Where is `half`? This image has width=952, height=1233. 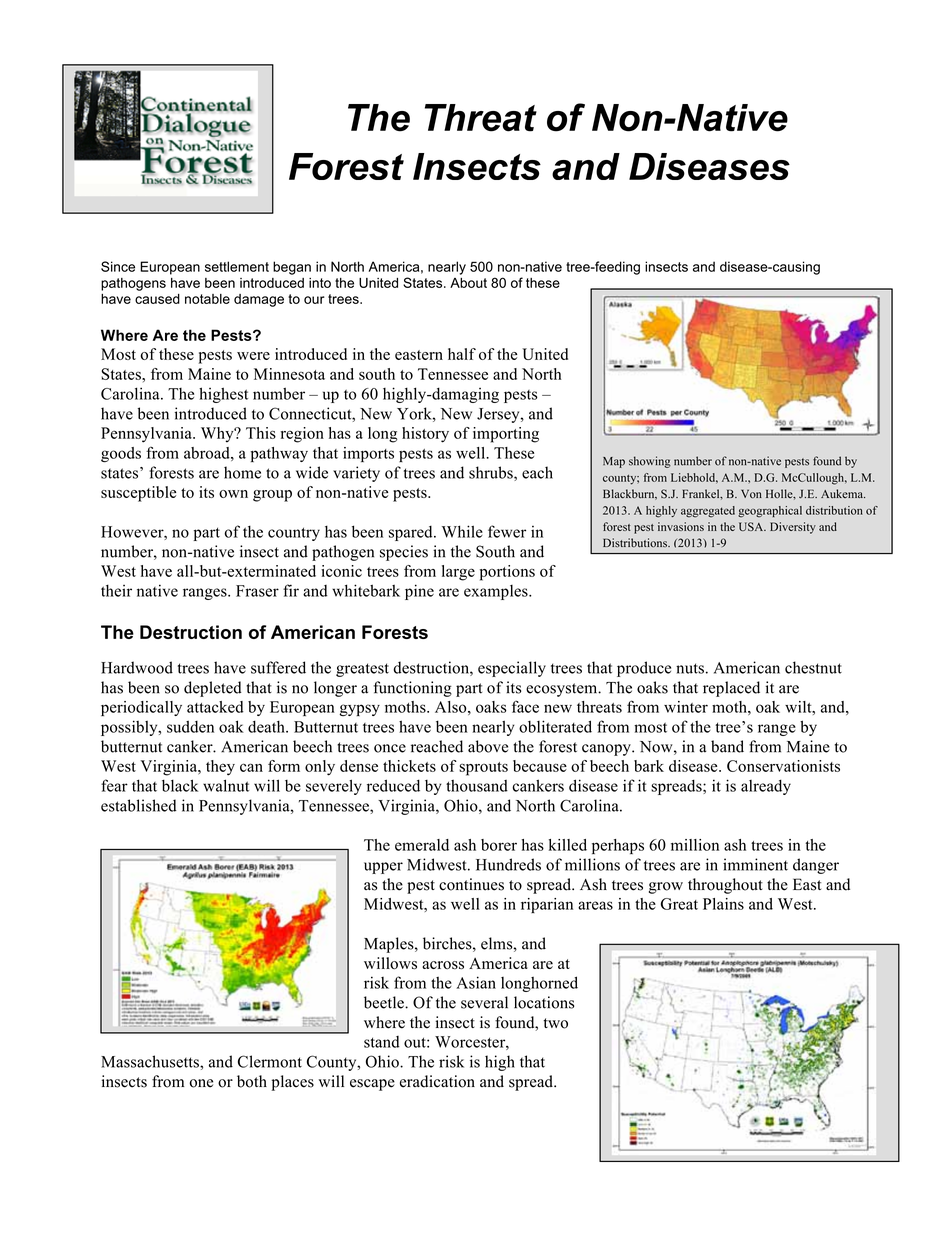
half is located at coordinates (462, 354).
